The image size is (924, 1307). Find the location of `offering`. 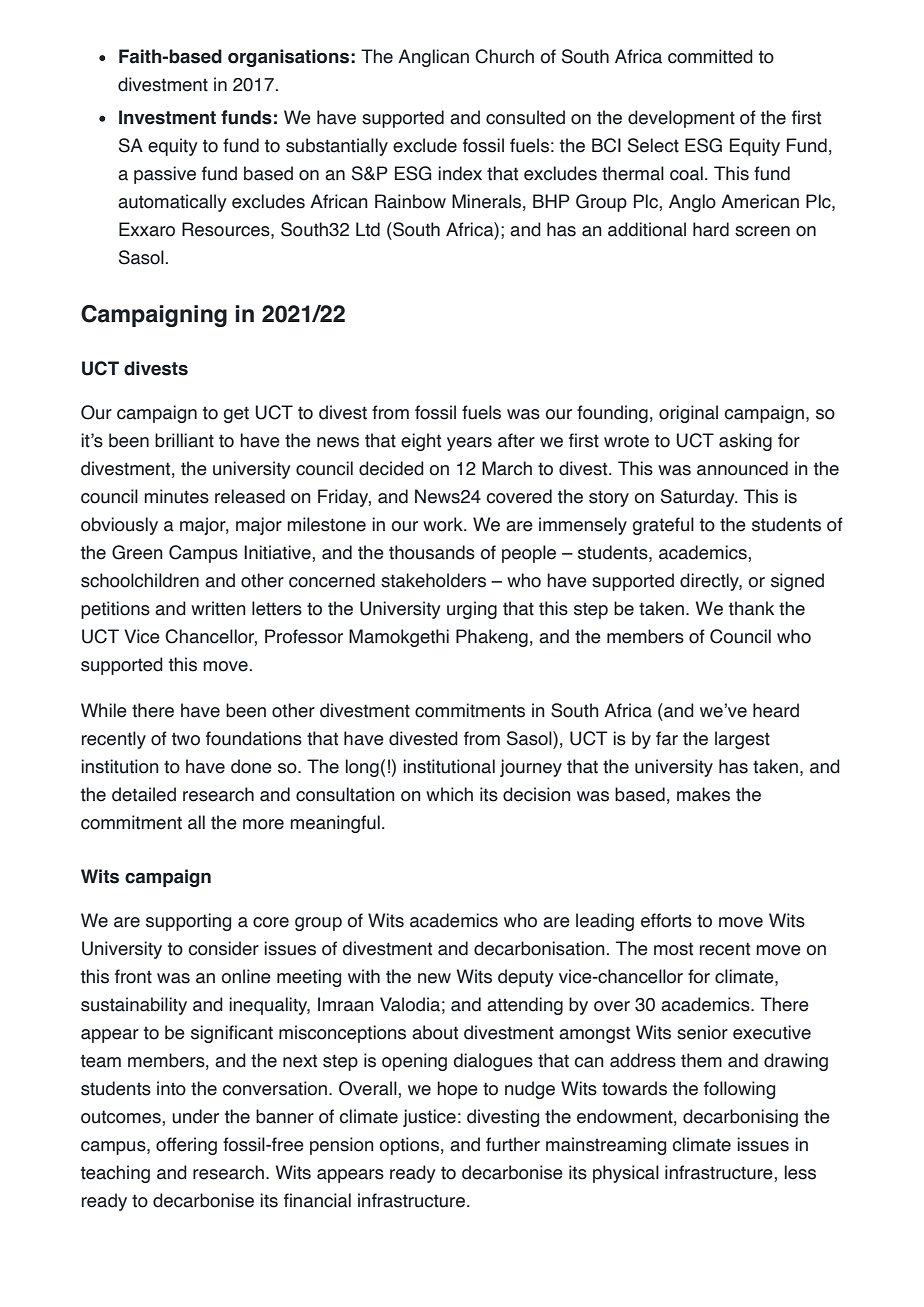

offering is located at coordinates (186, 1146).
